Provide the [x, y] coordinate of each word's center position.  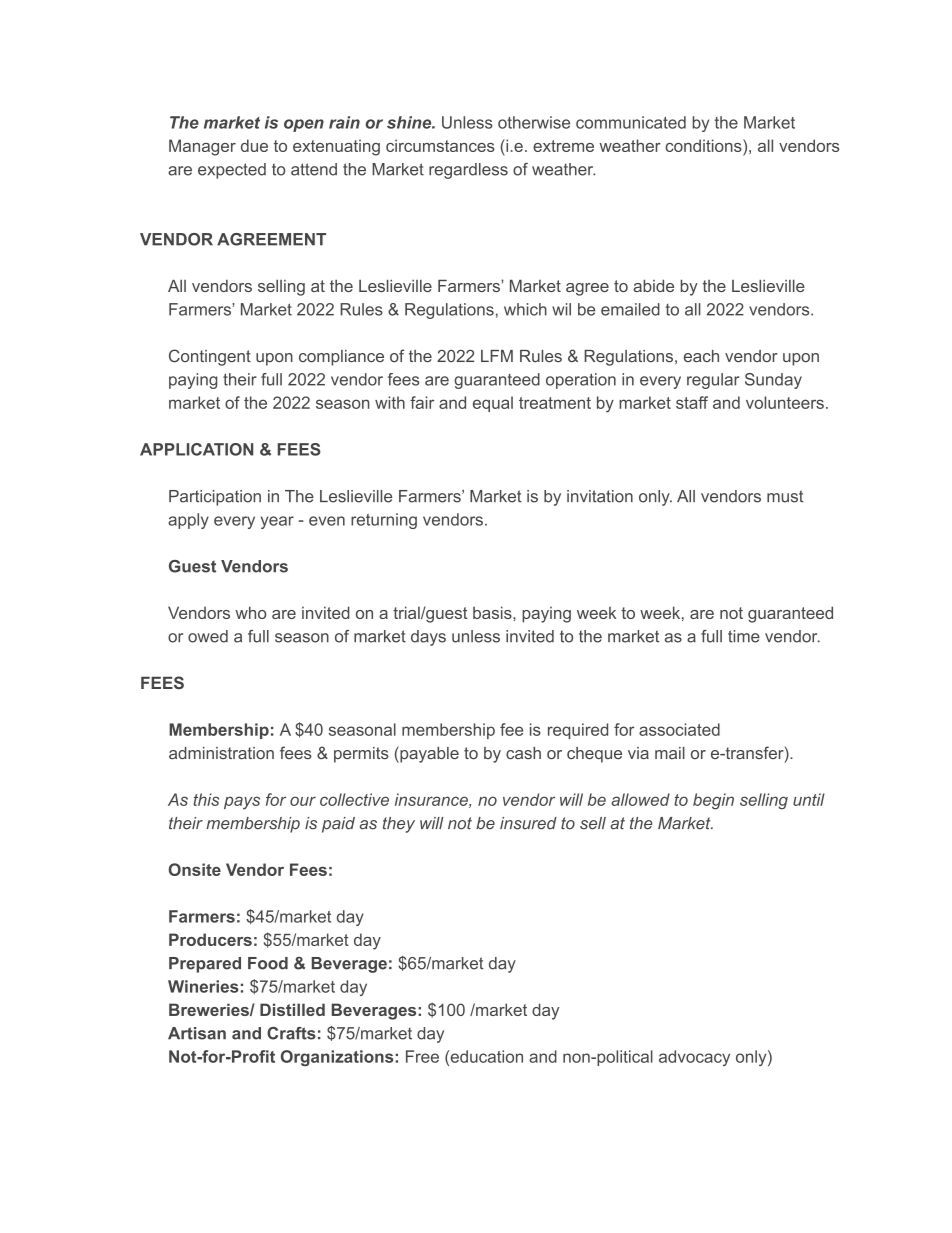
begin [713, 801]
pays [242, 803]
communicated [631, 122]
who [250, 612]
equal [493, 404]
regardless [468, 171]
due [254, 145]
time [744, 636]
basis [493, 612]
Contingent [210, 357]
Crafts [291, 1033]
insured [528, 823]
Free [422, 1056]
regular [713, 381]
